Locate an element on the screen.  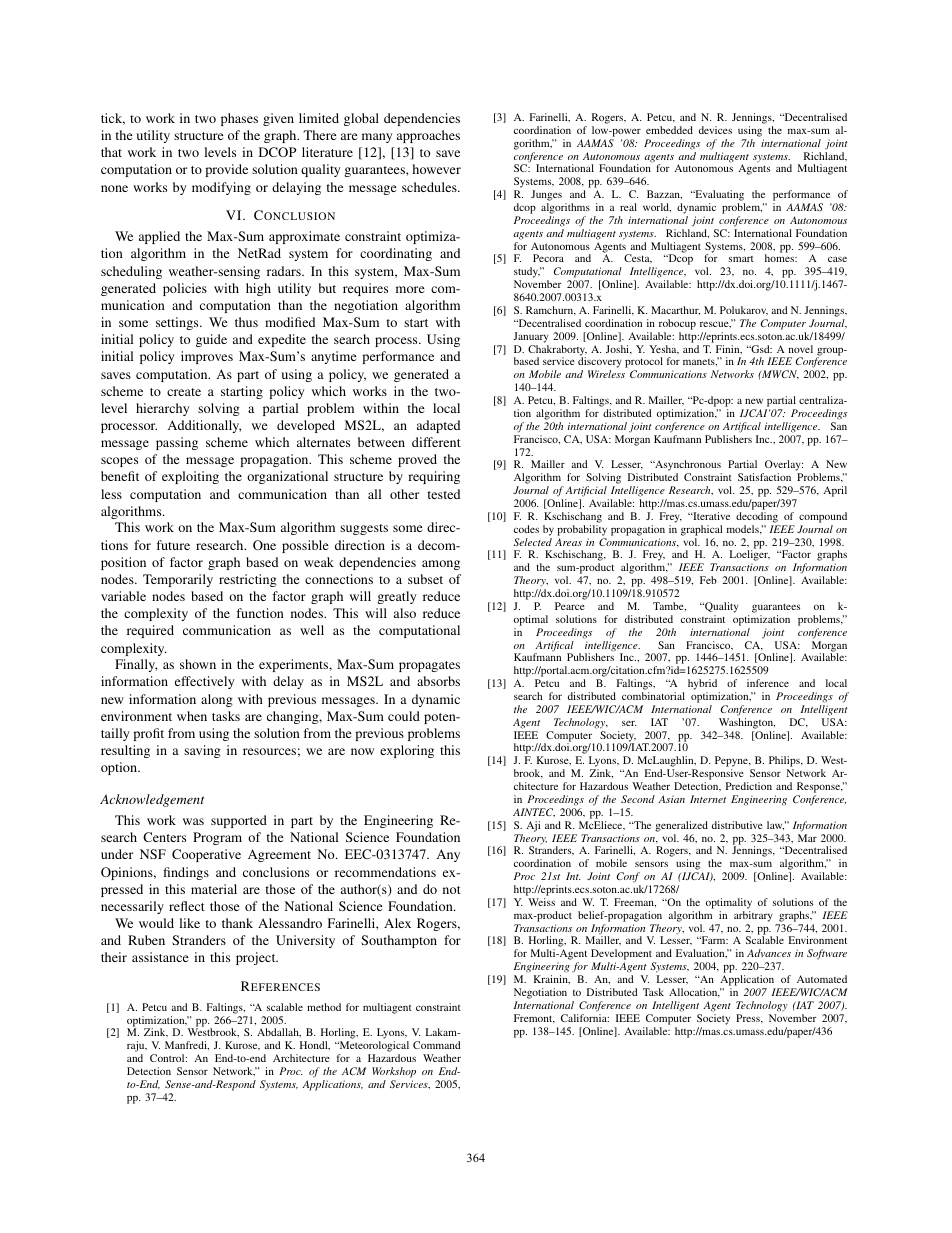
devices is located at coordinates (715, 130).
